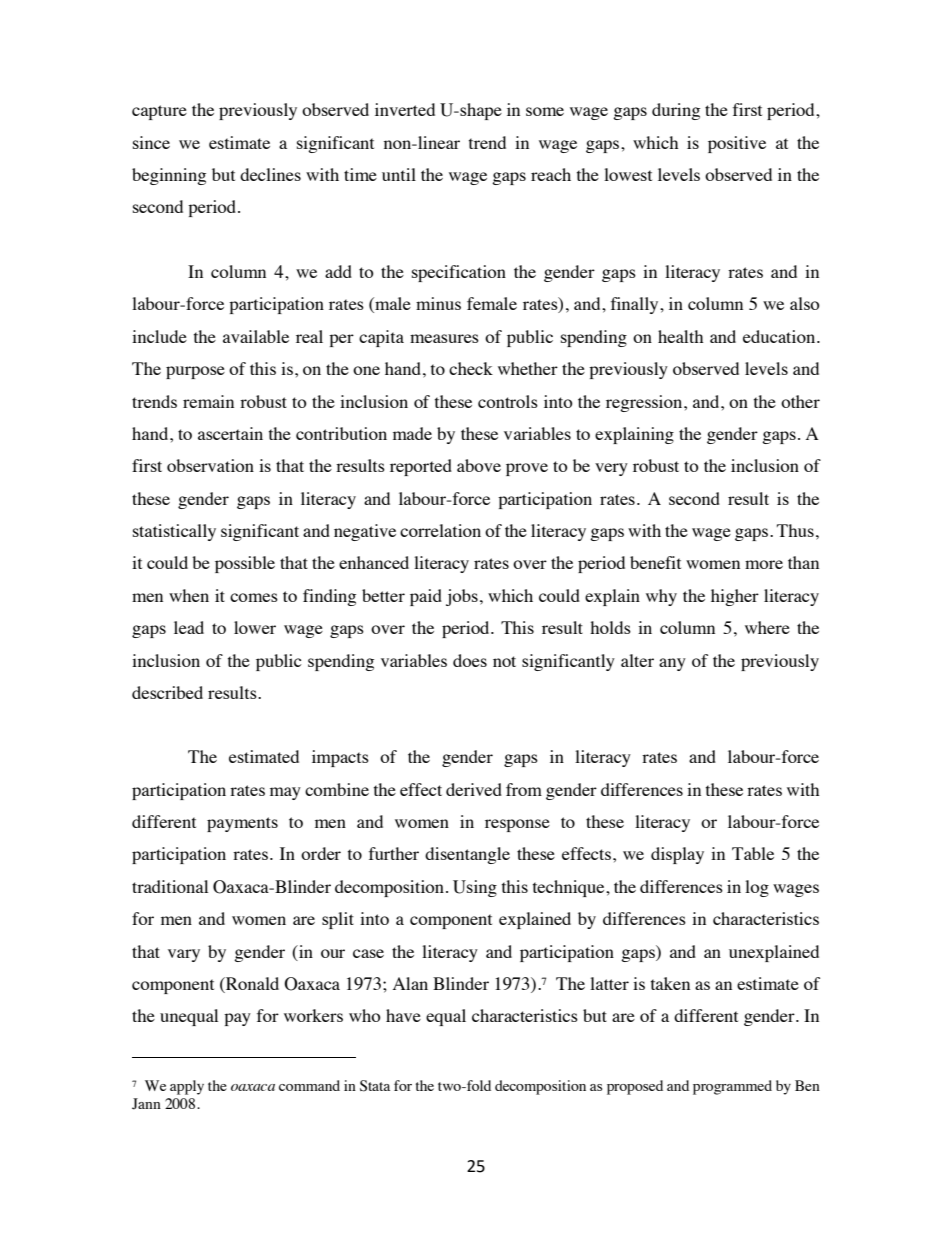 This image has height=1233, width=952. What do you see at coordinates (254, 597) in the image?
I see `comes` at bounding box center [254, 597].
